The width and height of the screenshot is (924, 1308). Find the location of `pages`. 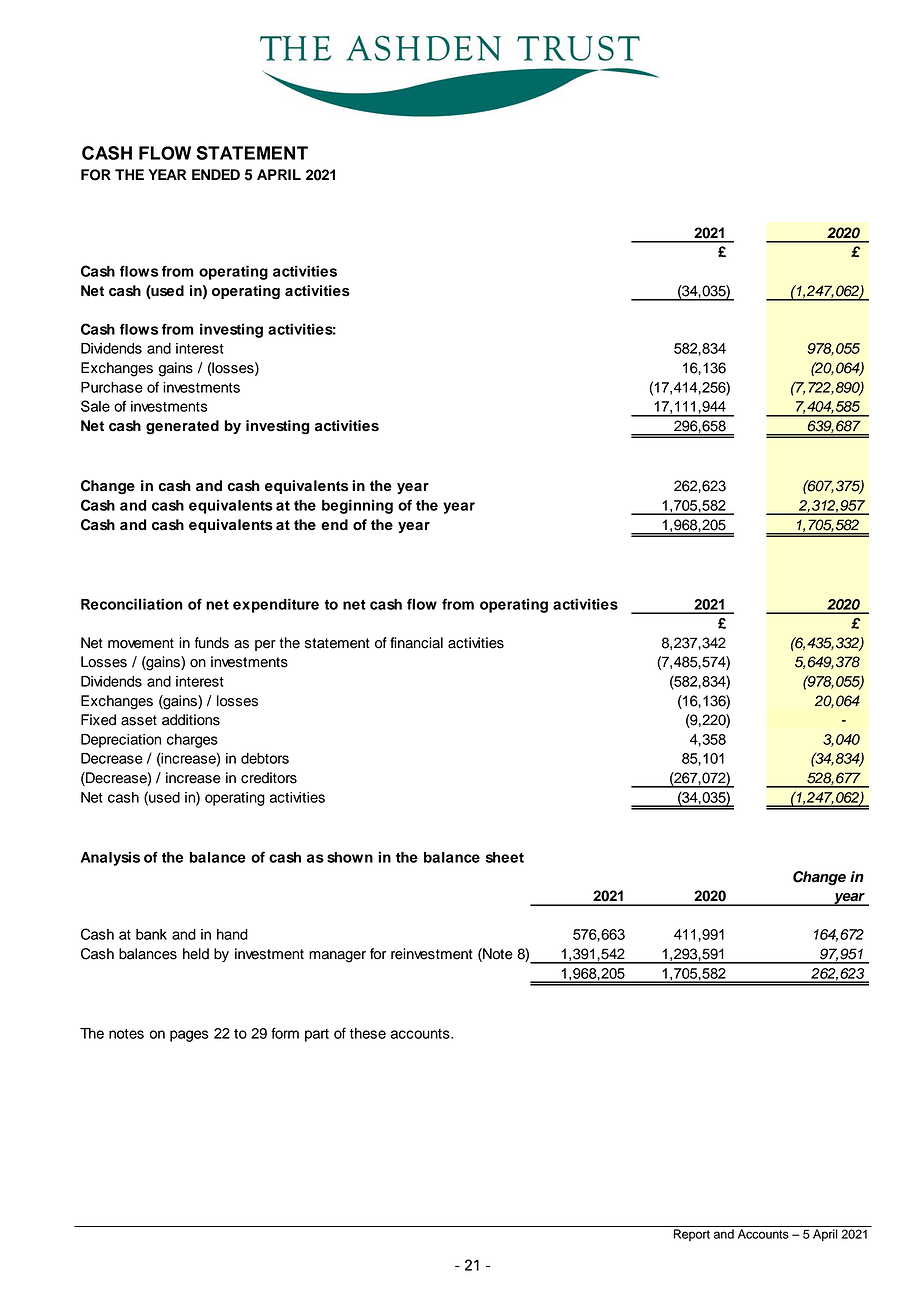

pages is located at coordinates (189, 1036).
